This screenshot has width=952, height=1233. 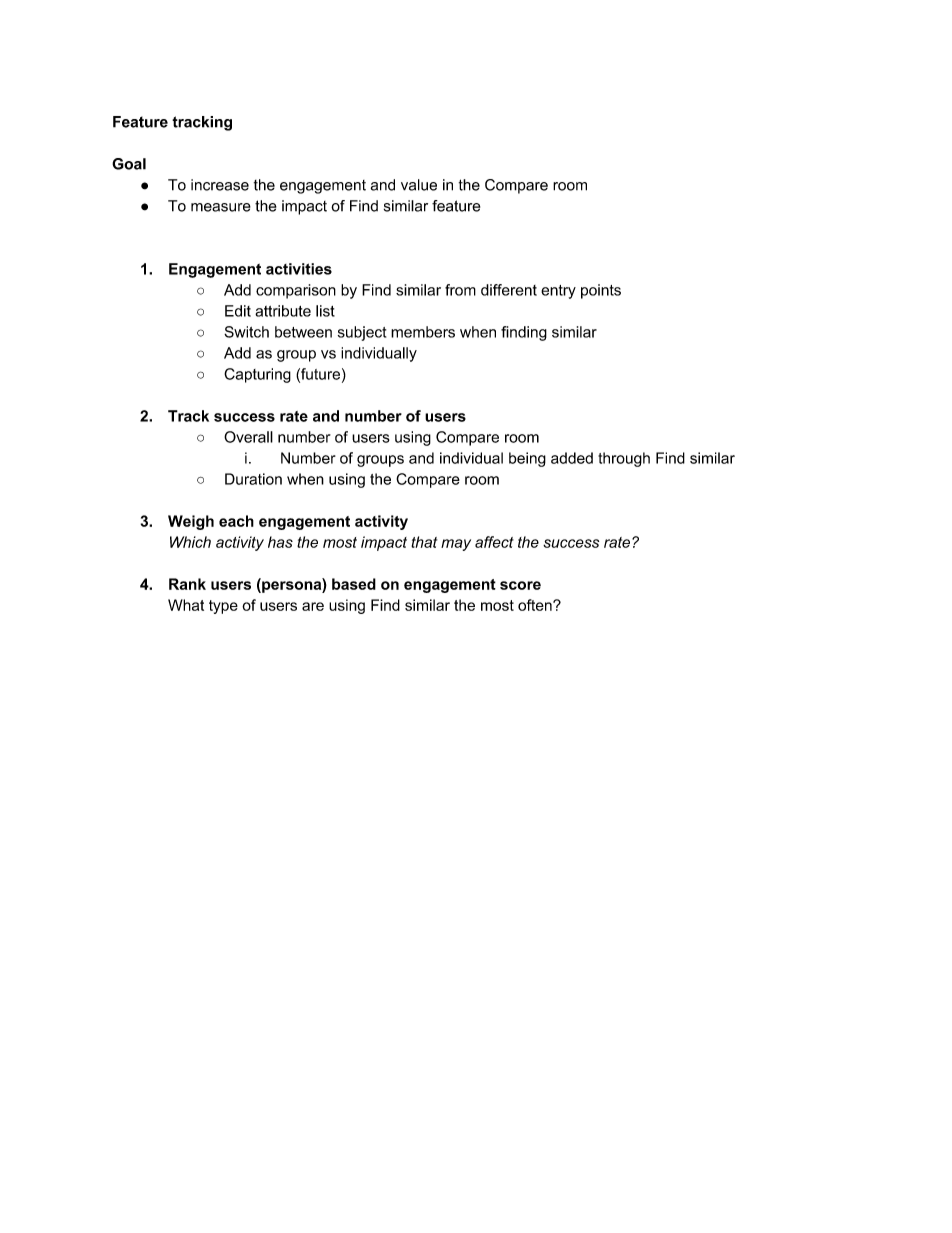 What do you see at coordinates (220, 185) in the screenshot?
I see `increase` at bounding box center [220, 185].
